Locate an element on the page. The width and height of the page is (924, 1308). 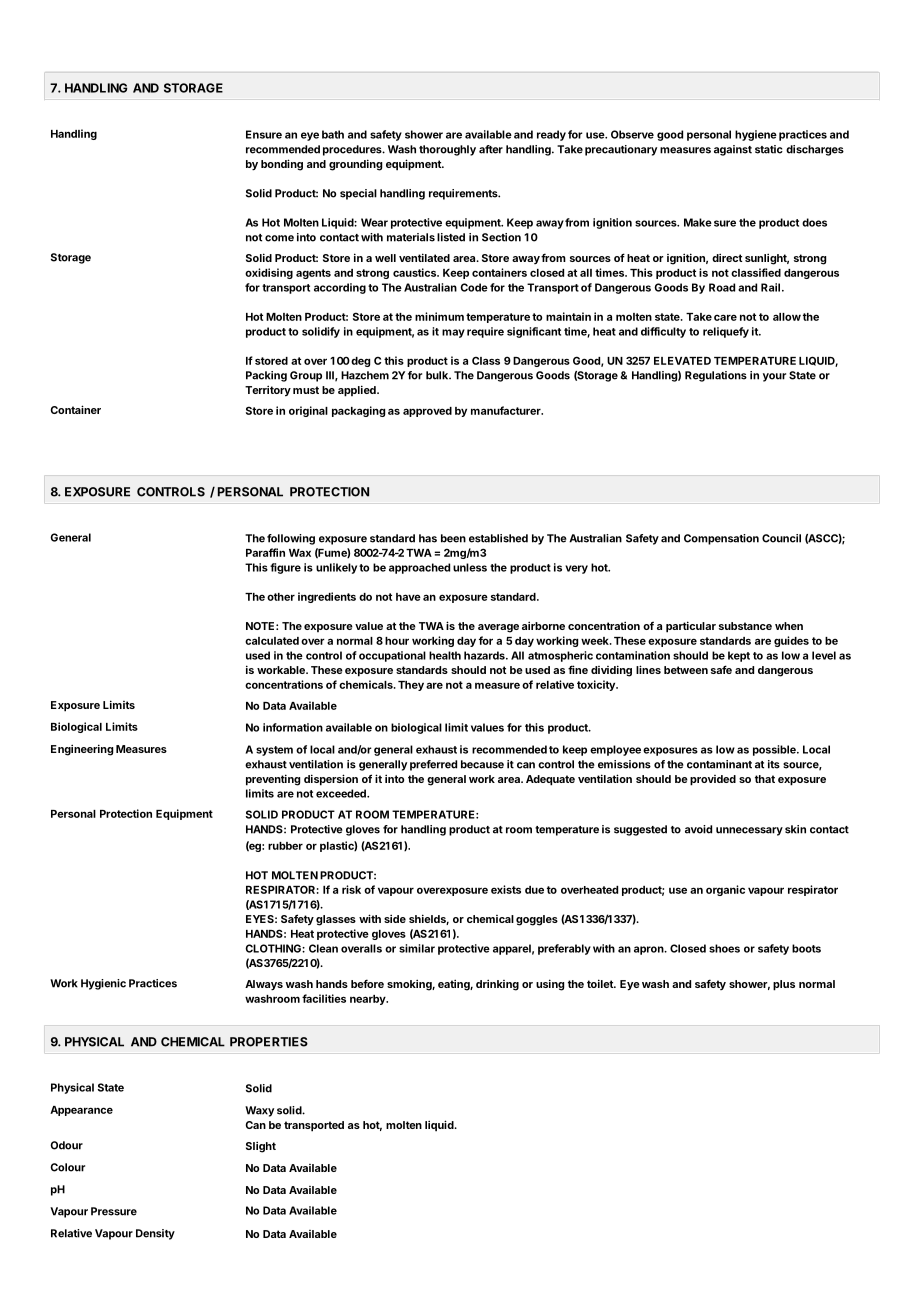
unnecessary is located at coordinates (749, 831).
